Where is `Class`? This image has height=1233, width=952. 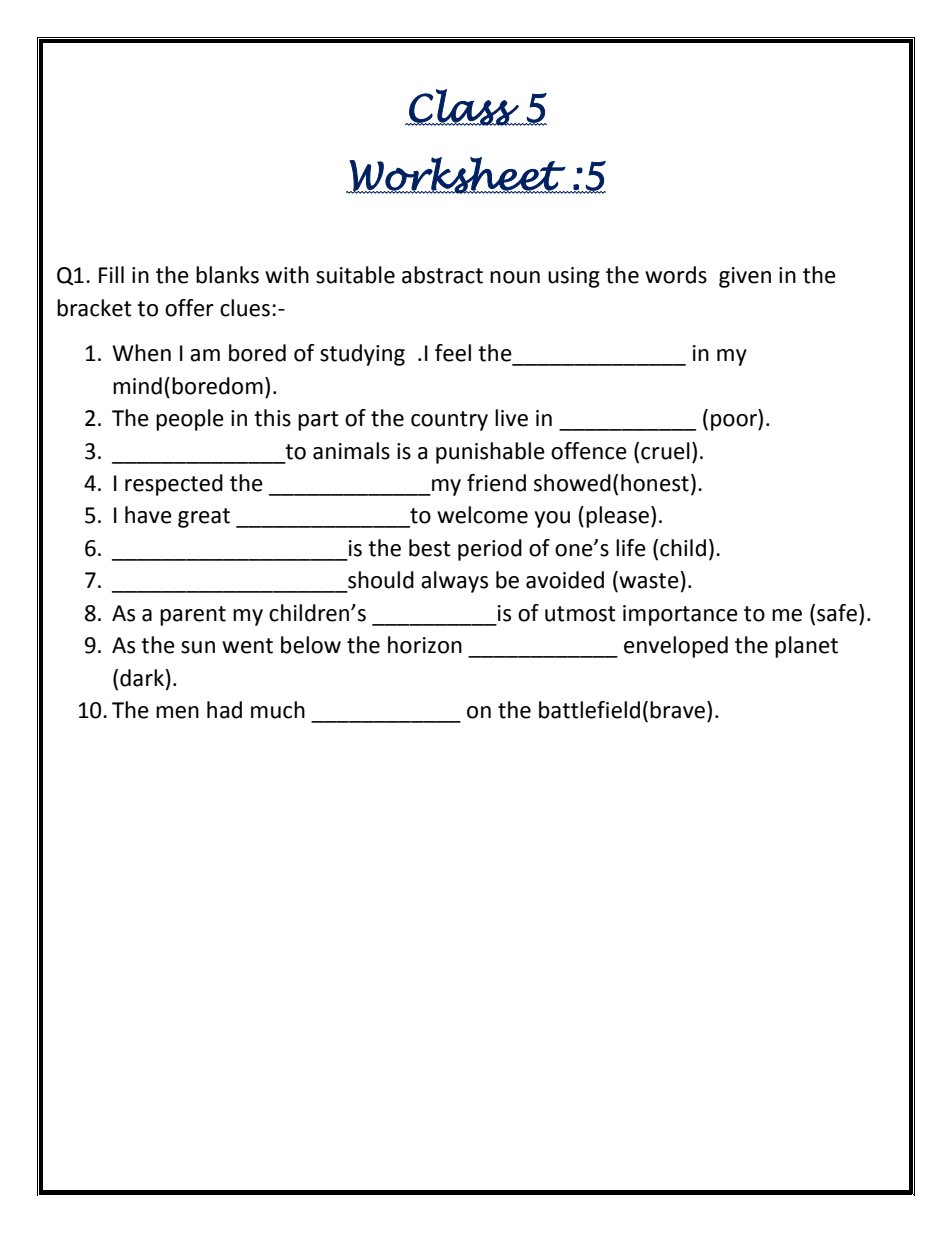 Class is located at coordinates (464, 107).
